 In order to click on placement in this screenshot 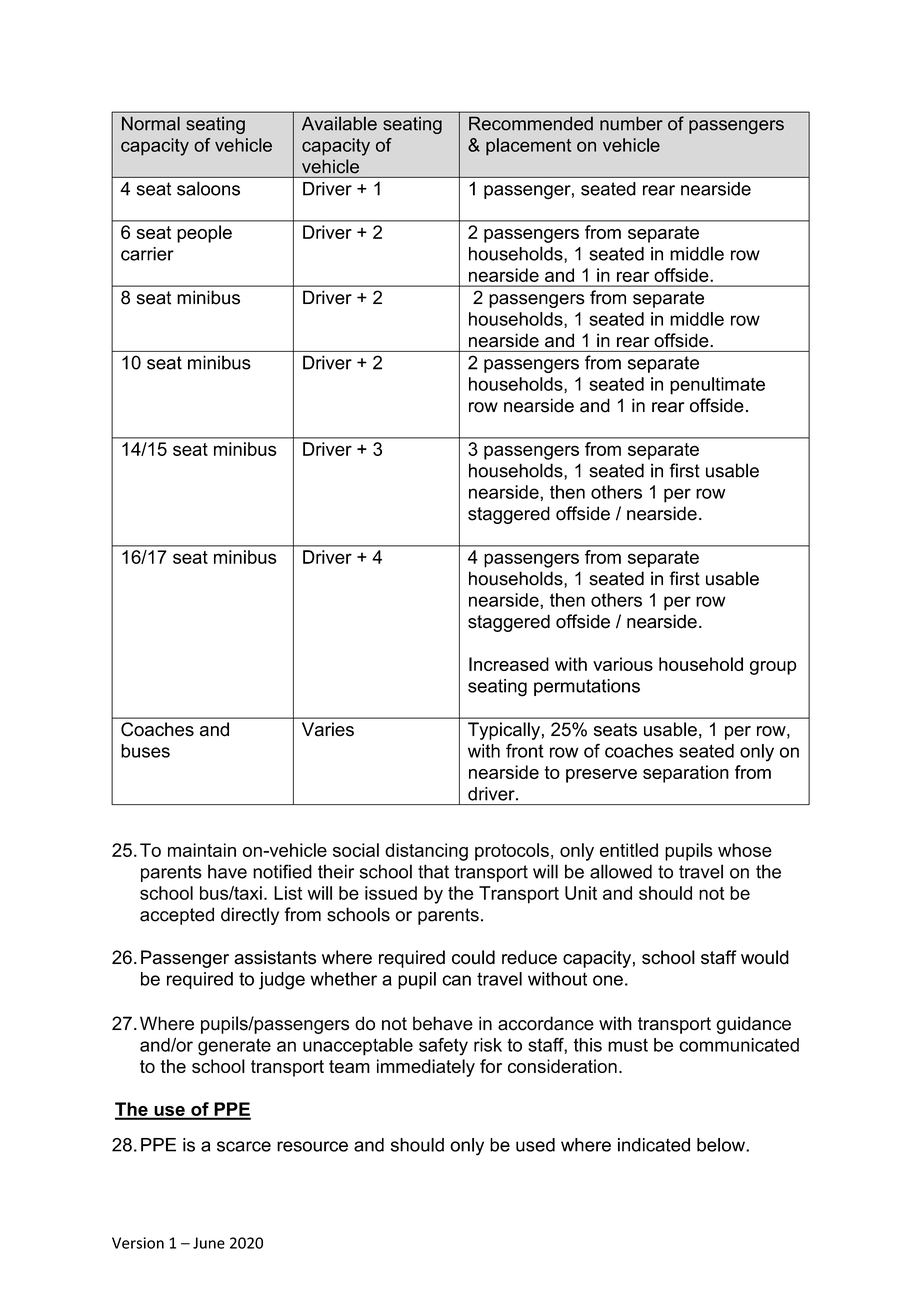, I will do `click(528, 147)`.
